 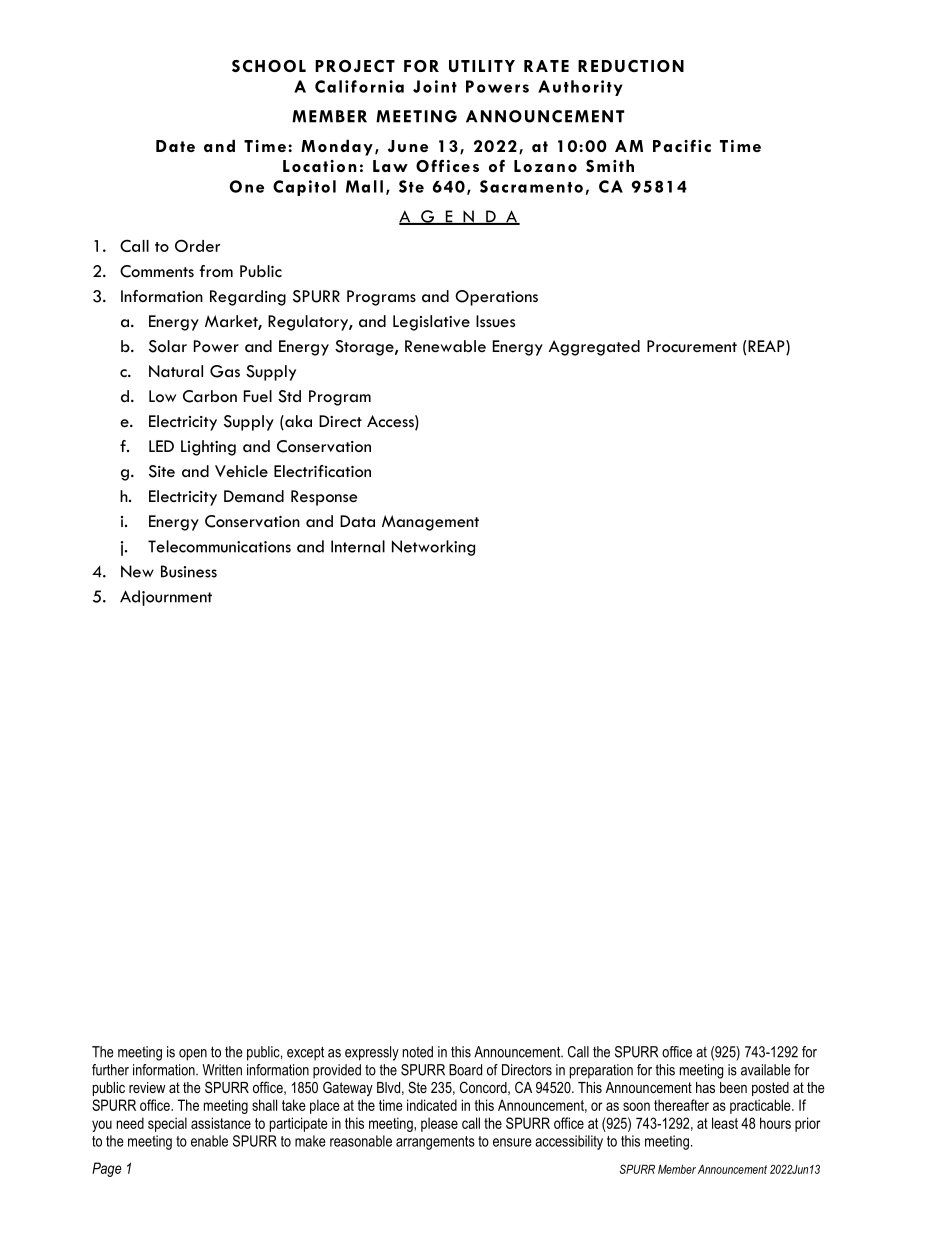 What do you see at coordinates (175, 146) in the document?
I see `Date` at bounding box center [175, 146].
